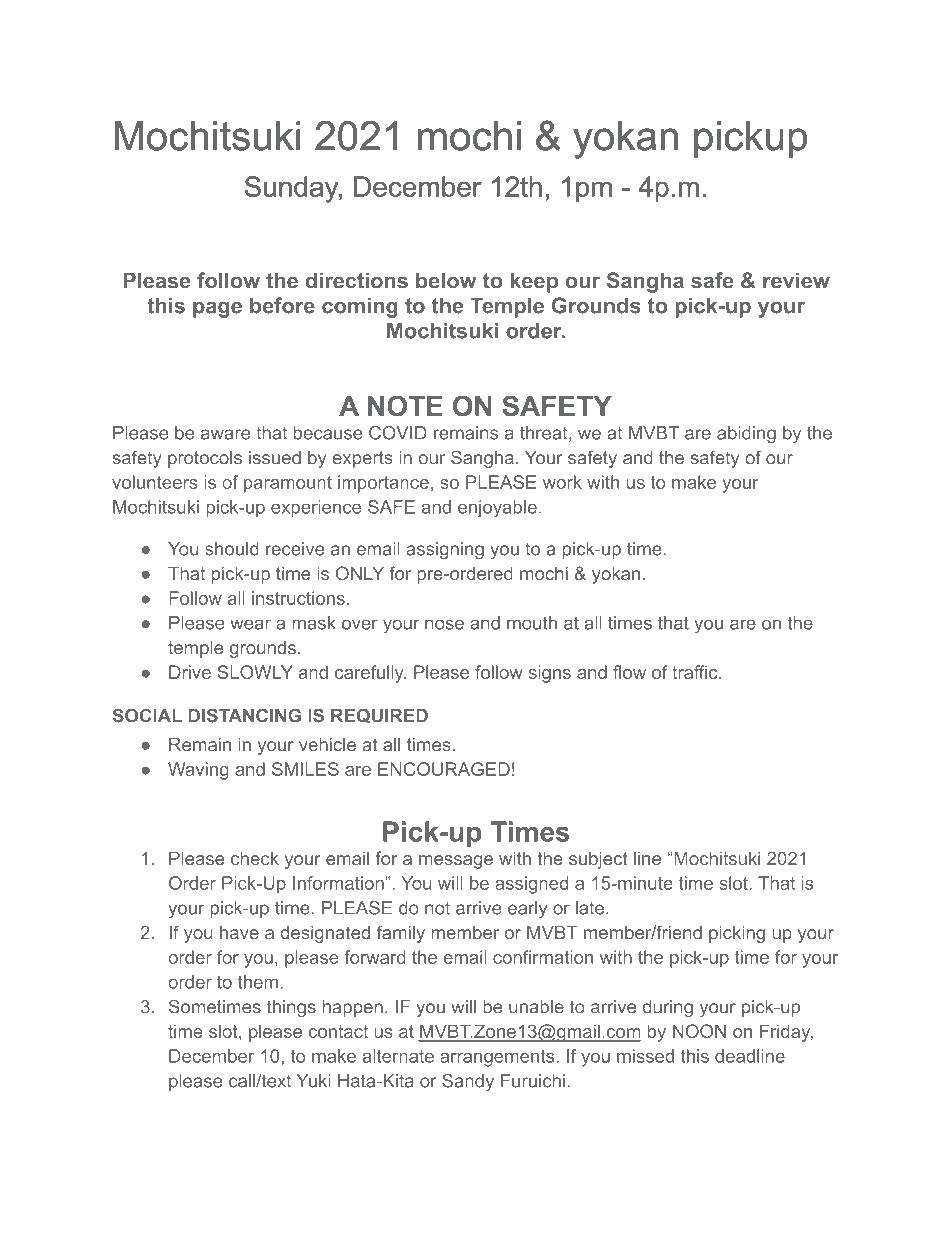 The height and width of the screenshot is (1233, 952). I want to click on NOON, so click(699, 1031).
